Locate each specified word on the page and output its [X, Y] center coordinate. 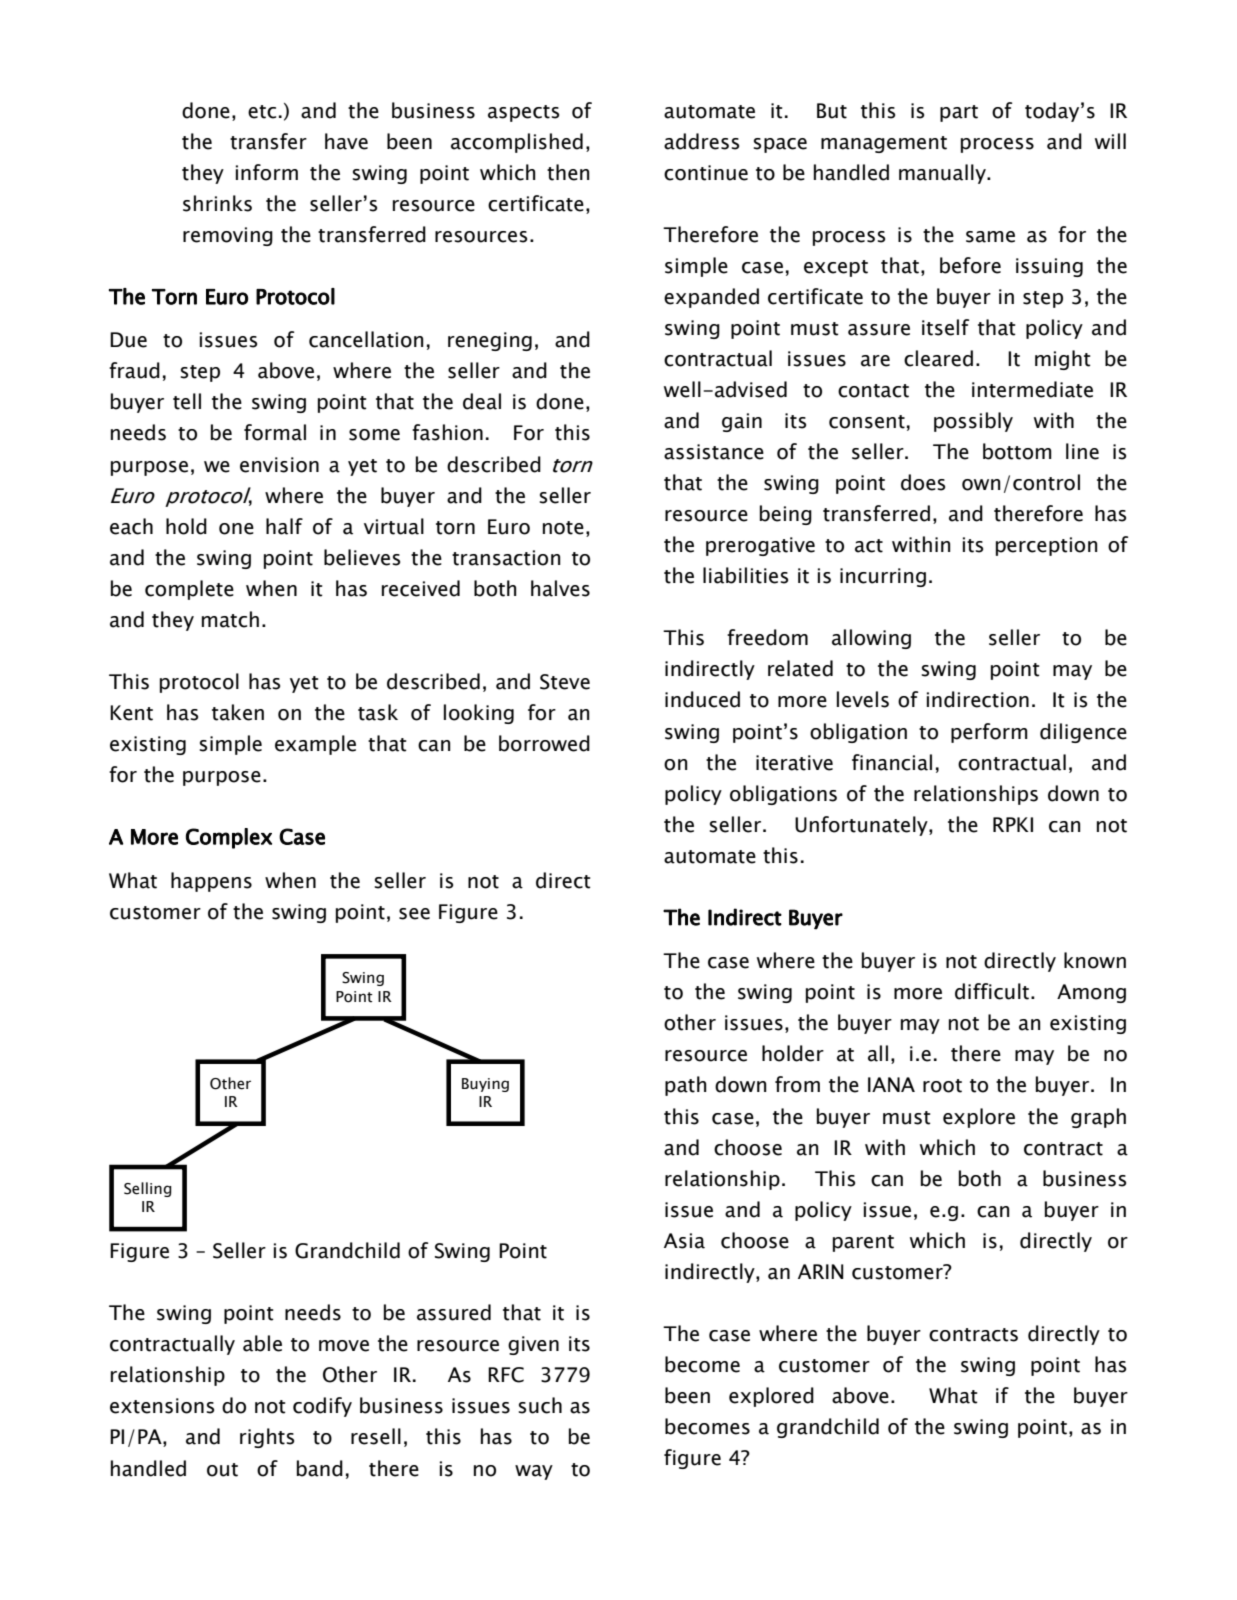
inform [267, 172]
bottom [1017, 451]
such [540, 1405]
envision [279, 465]
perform [989, 733]
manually [943, 174]
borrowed [544, 743]
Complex [229, 838]
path [686, 1086]
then [568, 172]
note [563, 528]
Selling [148, 1189]
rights [267, 1438]
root [942, 1086]
